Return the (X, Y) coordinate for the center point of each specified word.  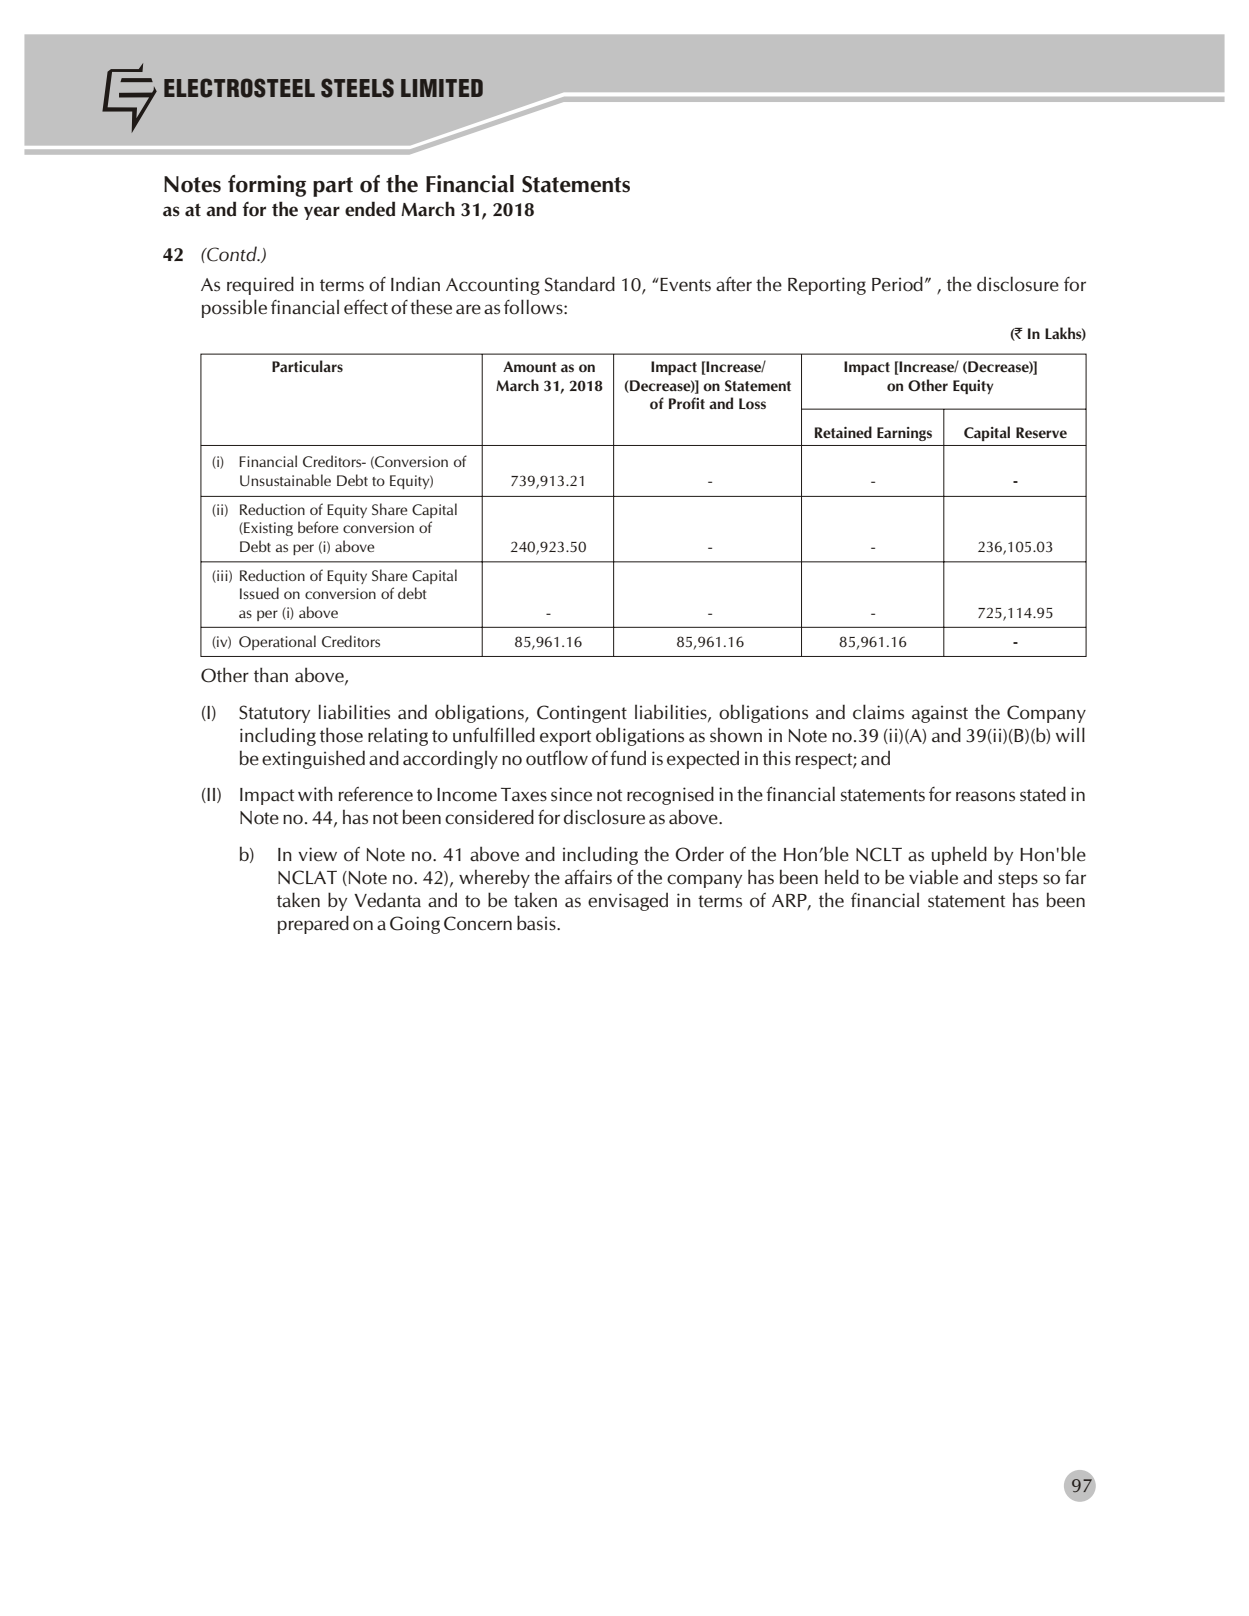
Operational (277, 642)
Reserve (1041, 433)
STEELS (357, 88)
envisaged (628, 901)
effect (366, 307)
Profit (687, 403)
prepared (313, 924)
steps (1018, 880)
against (940, 714)
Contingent (582, 714)
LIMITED (442, 88)
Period (897, 284)
